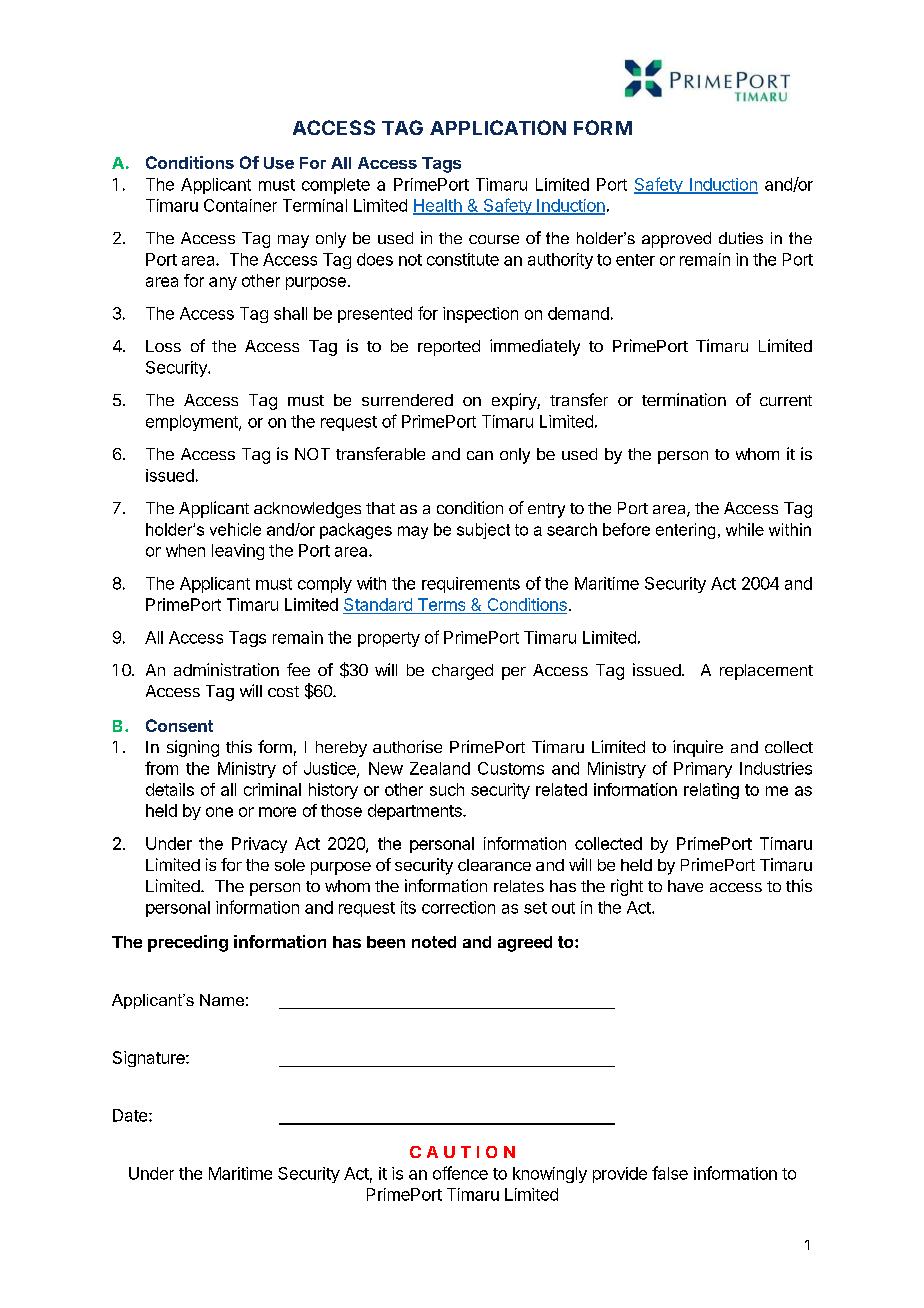  I want to click on duties, so click(741, 238).
